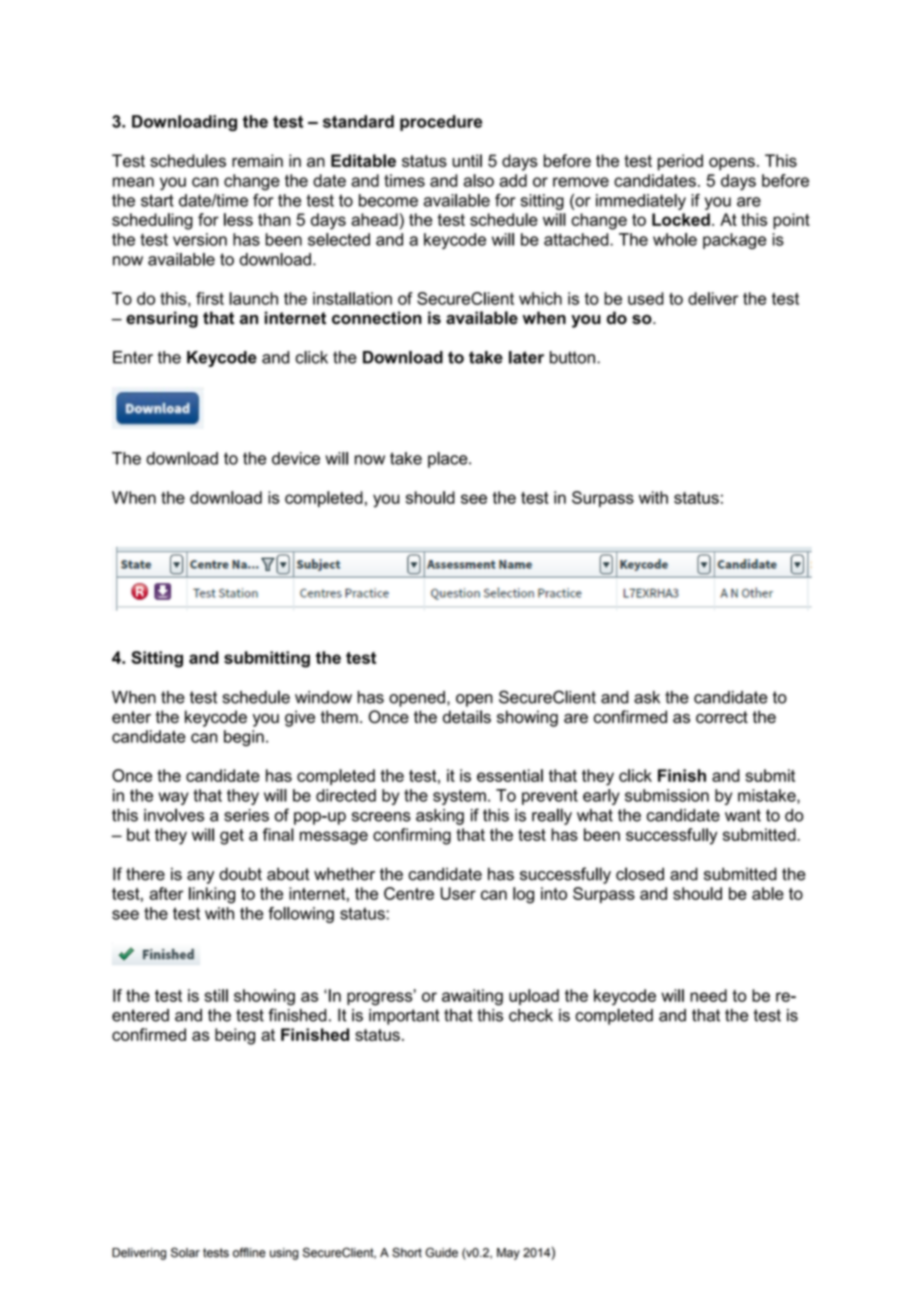  Describe the element at coordinates (185, 1252) in the screenshot. I see `Solar` at that location.
